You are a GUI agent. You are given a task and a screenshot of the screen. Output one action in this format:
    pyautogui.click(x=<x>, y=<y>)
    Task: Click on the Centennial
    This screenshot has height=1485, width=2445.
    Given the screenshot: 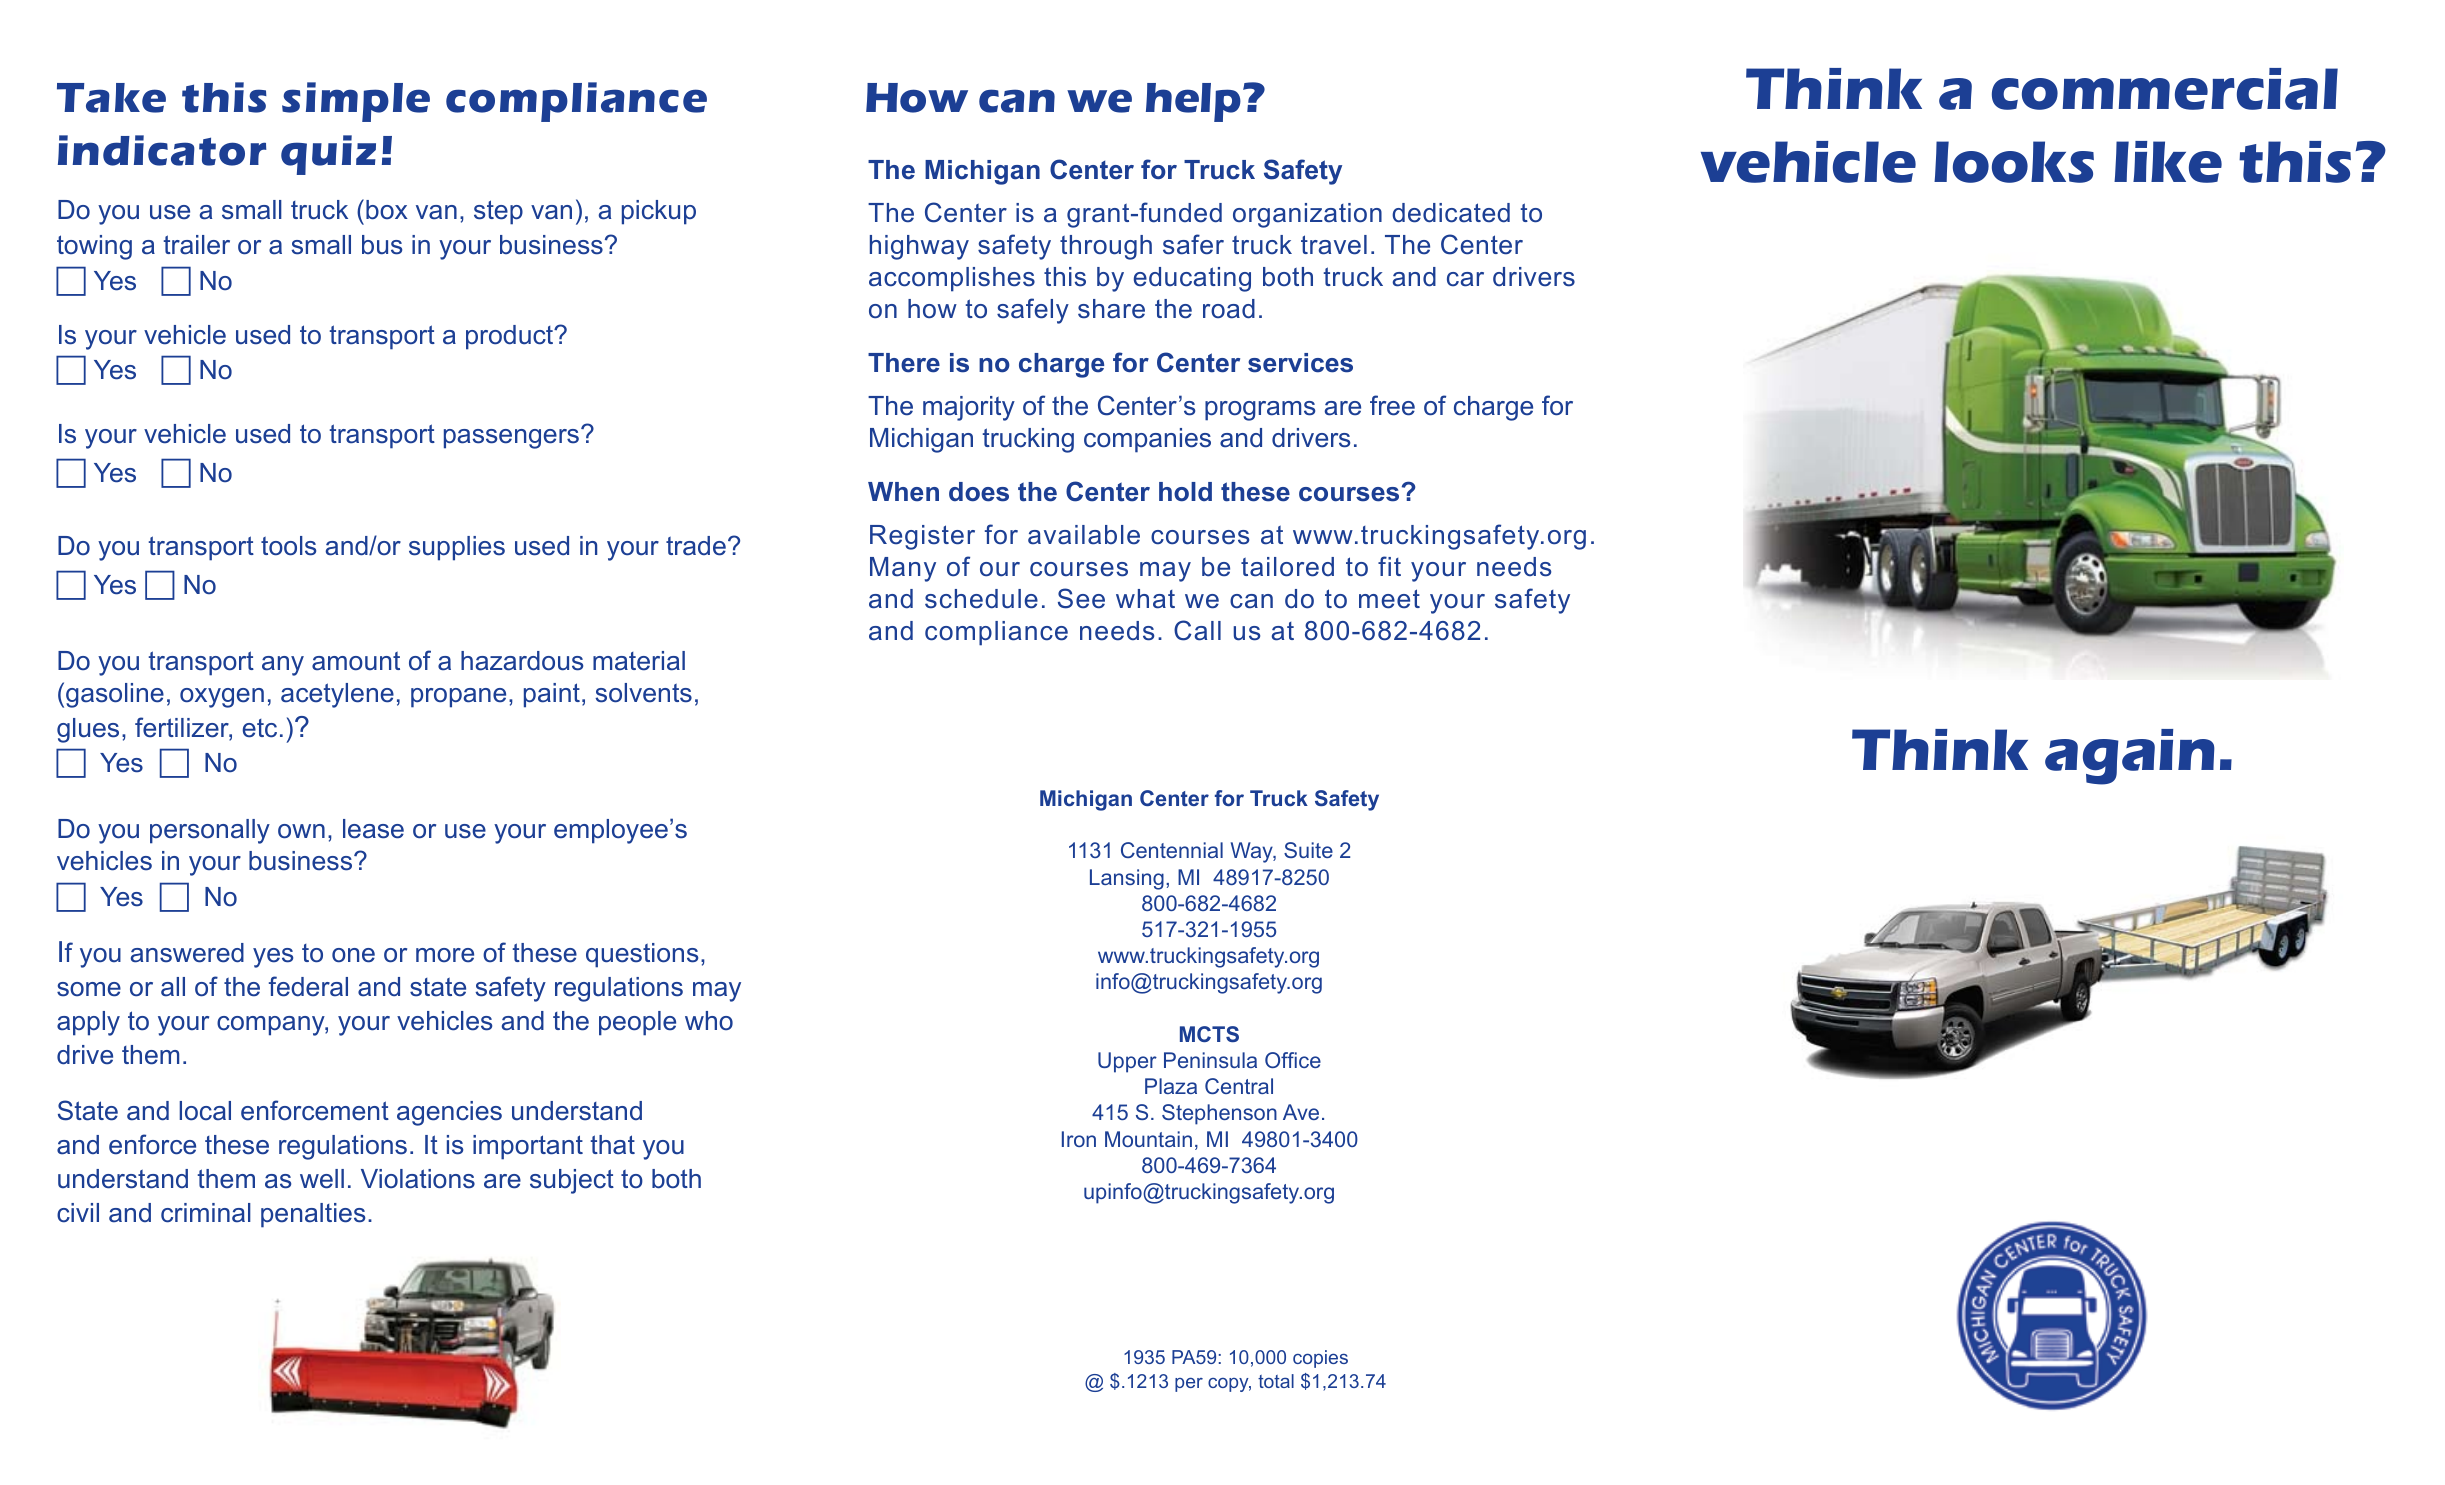 What is the action you would take?
    pyautogui.click(x=1172, y=850)
